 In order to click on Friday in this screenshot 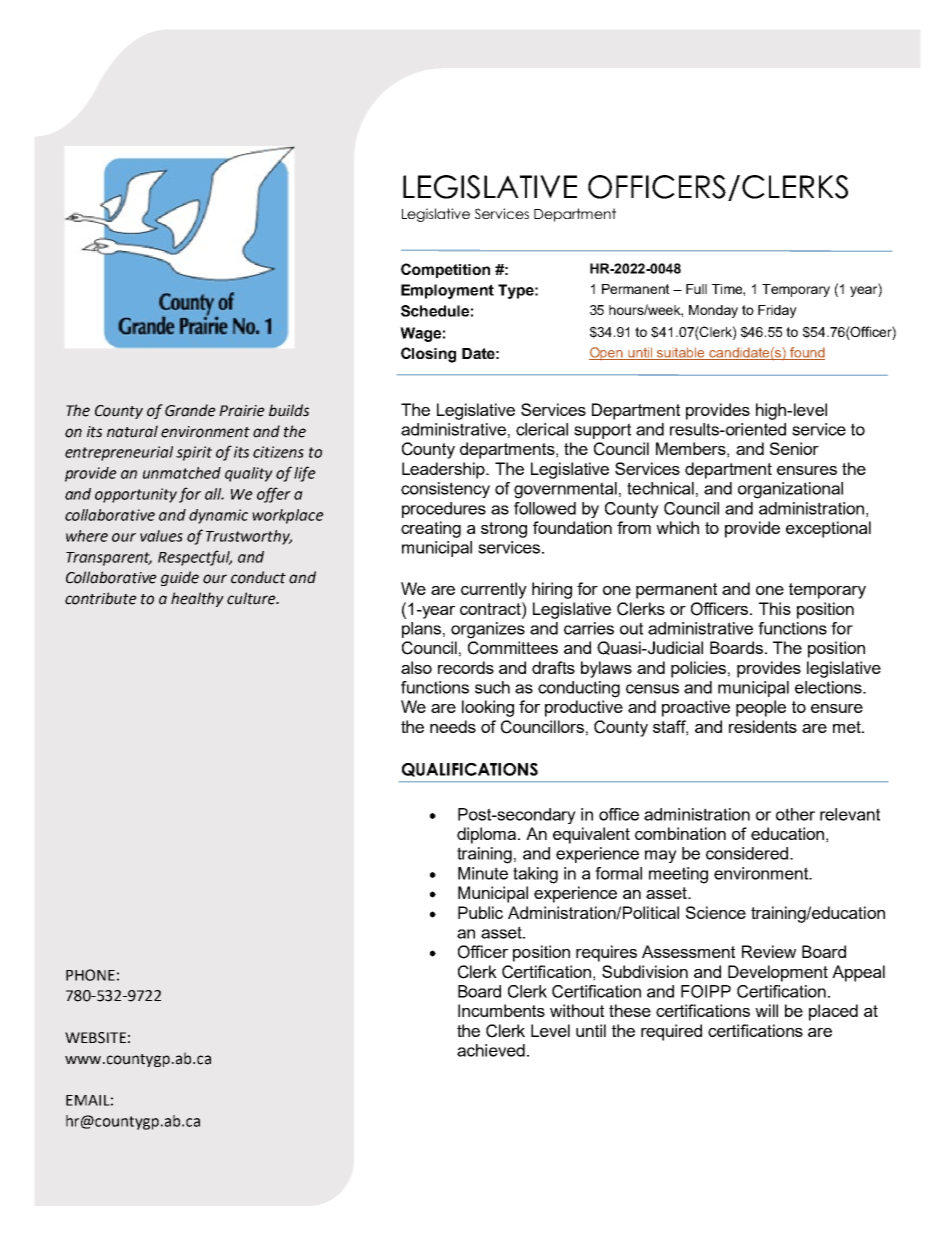, I will do `click(777, 311)`.
